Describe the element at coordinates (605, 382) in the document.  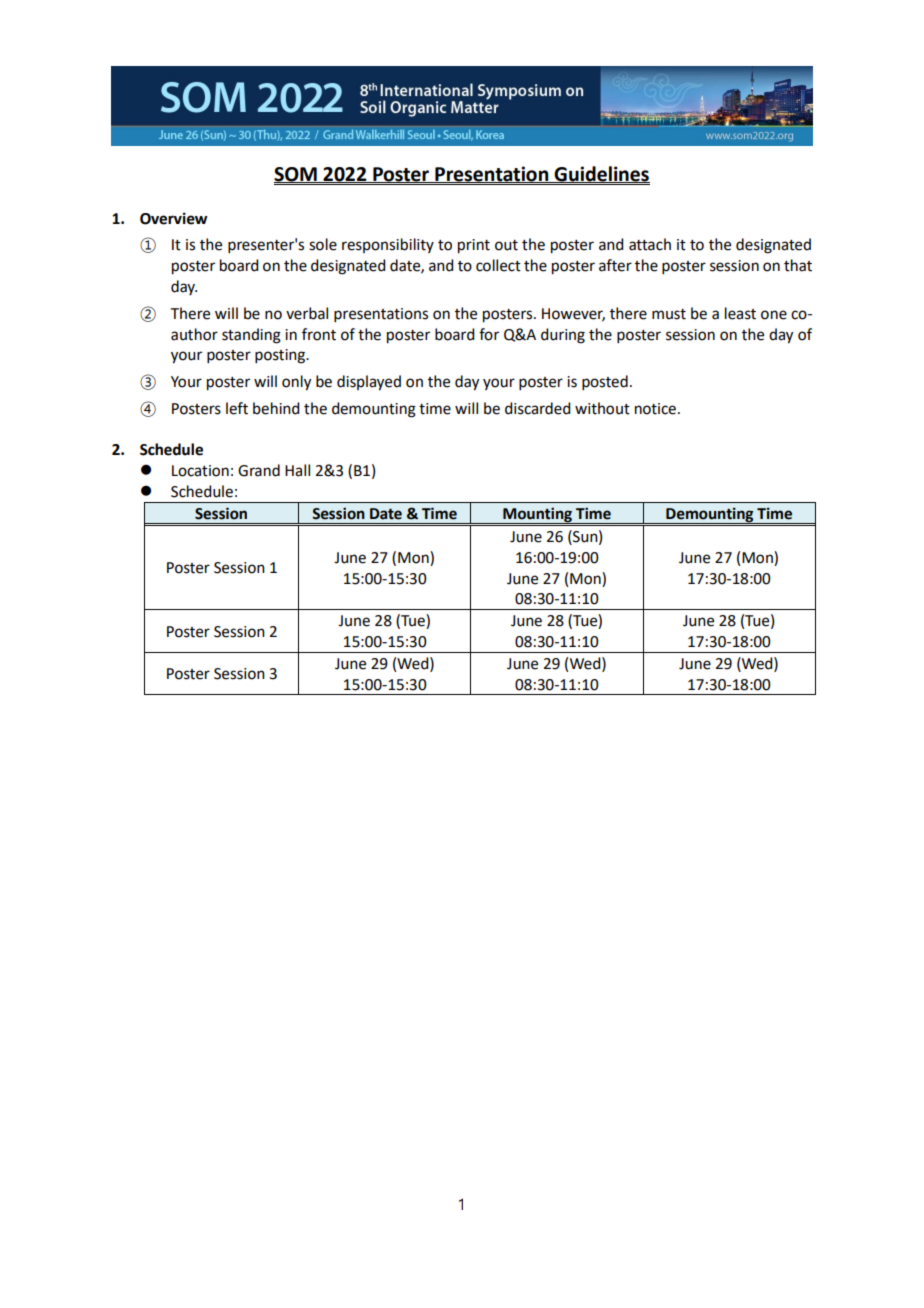
I see `posted` at that location.
